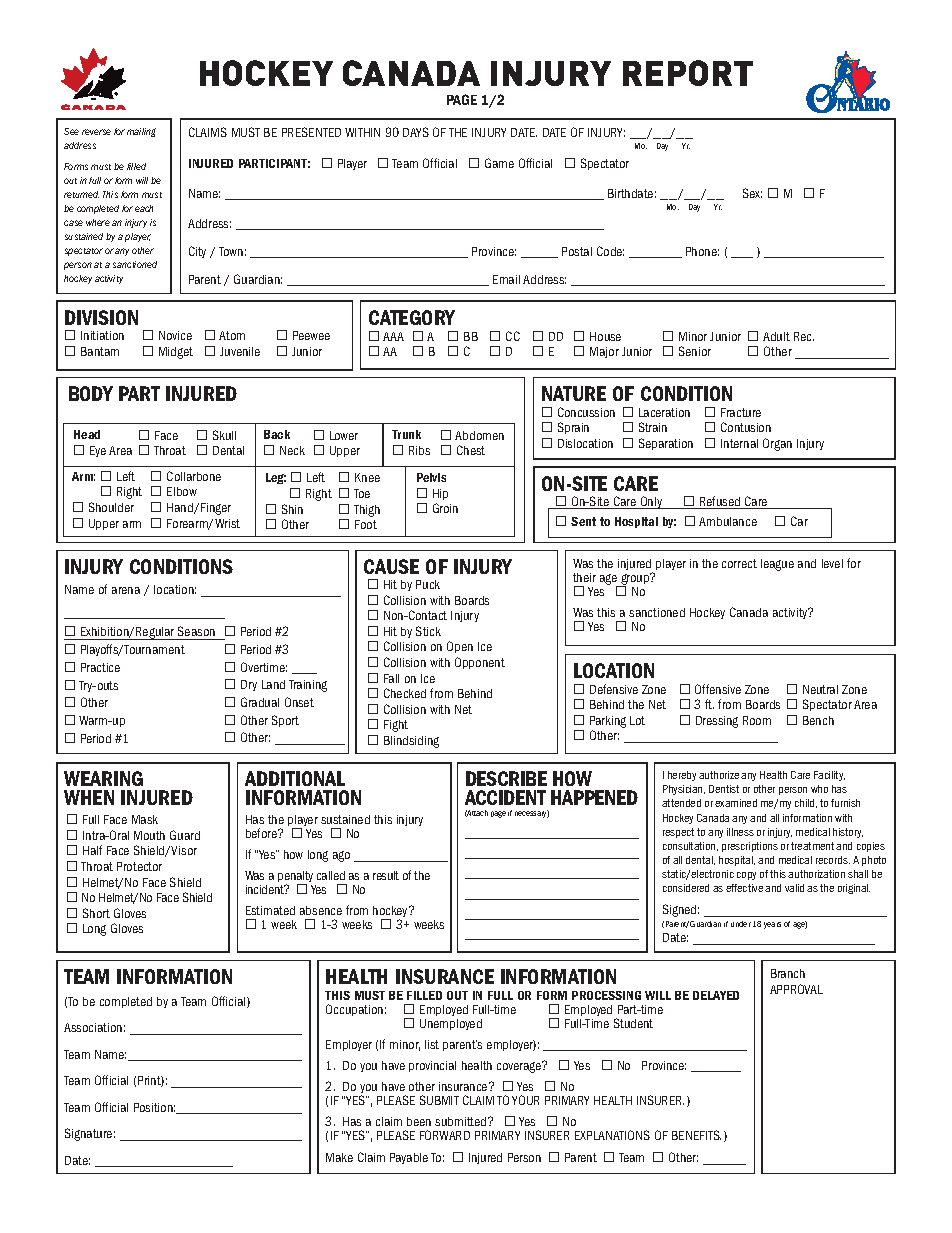 Image resolution: width=952 pixels, height=1233 pixels. I want to click on BENEFITS, so click(696, 1135).
